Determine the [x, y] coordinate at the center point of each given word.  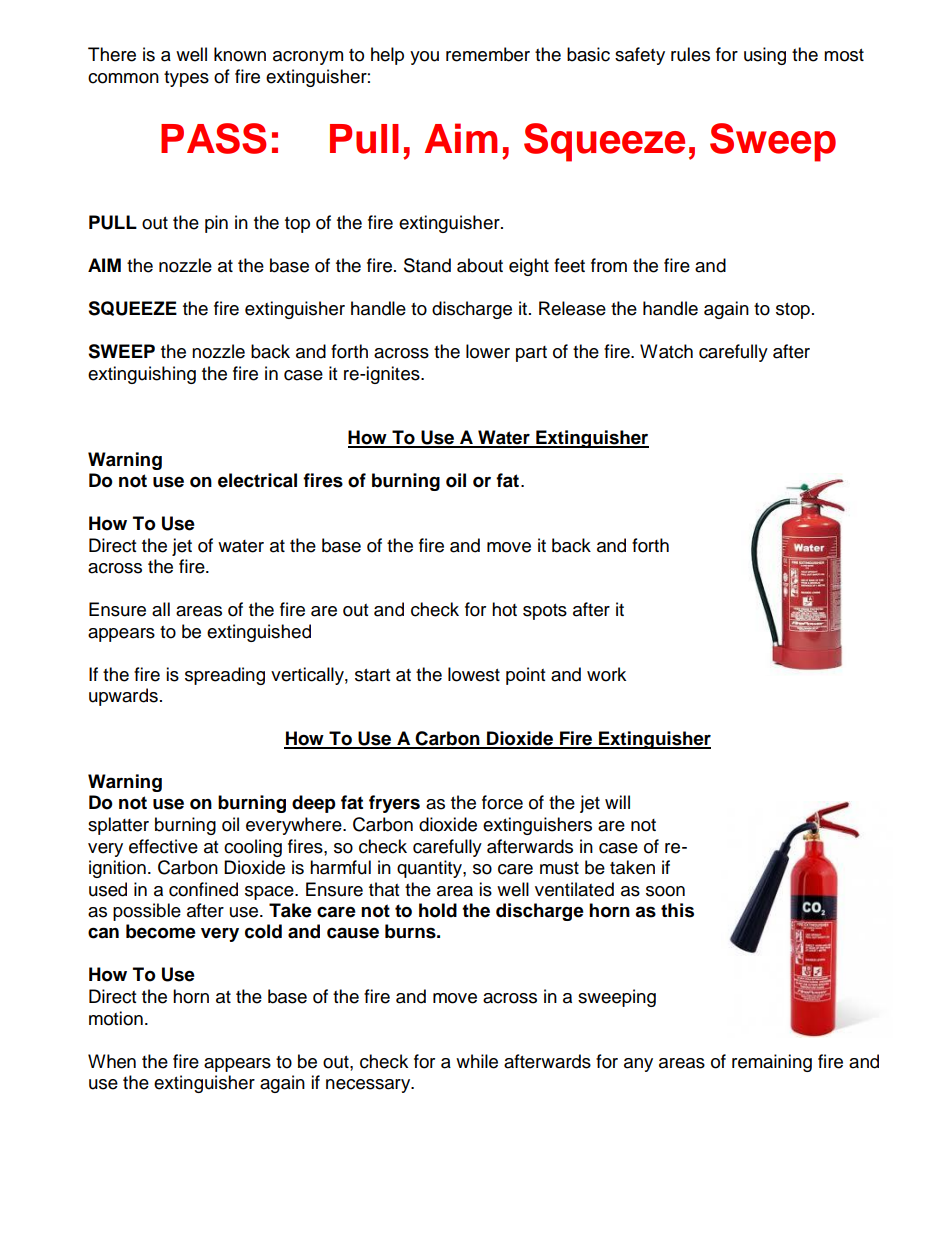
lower [488, 351]
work [606, 674]
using [765, 56]
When [112, 1061]
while [477, 1061]
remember [488, 54]
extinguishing [142, 375]
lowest [474, 674]
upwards [123, 697]
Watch [666, 351]
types [186, 79]
